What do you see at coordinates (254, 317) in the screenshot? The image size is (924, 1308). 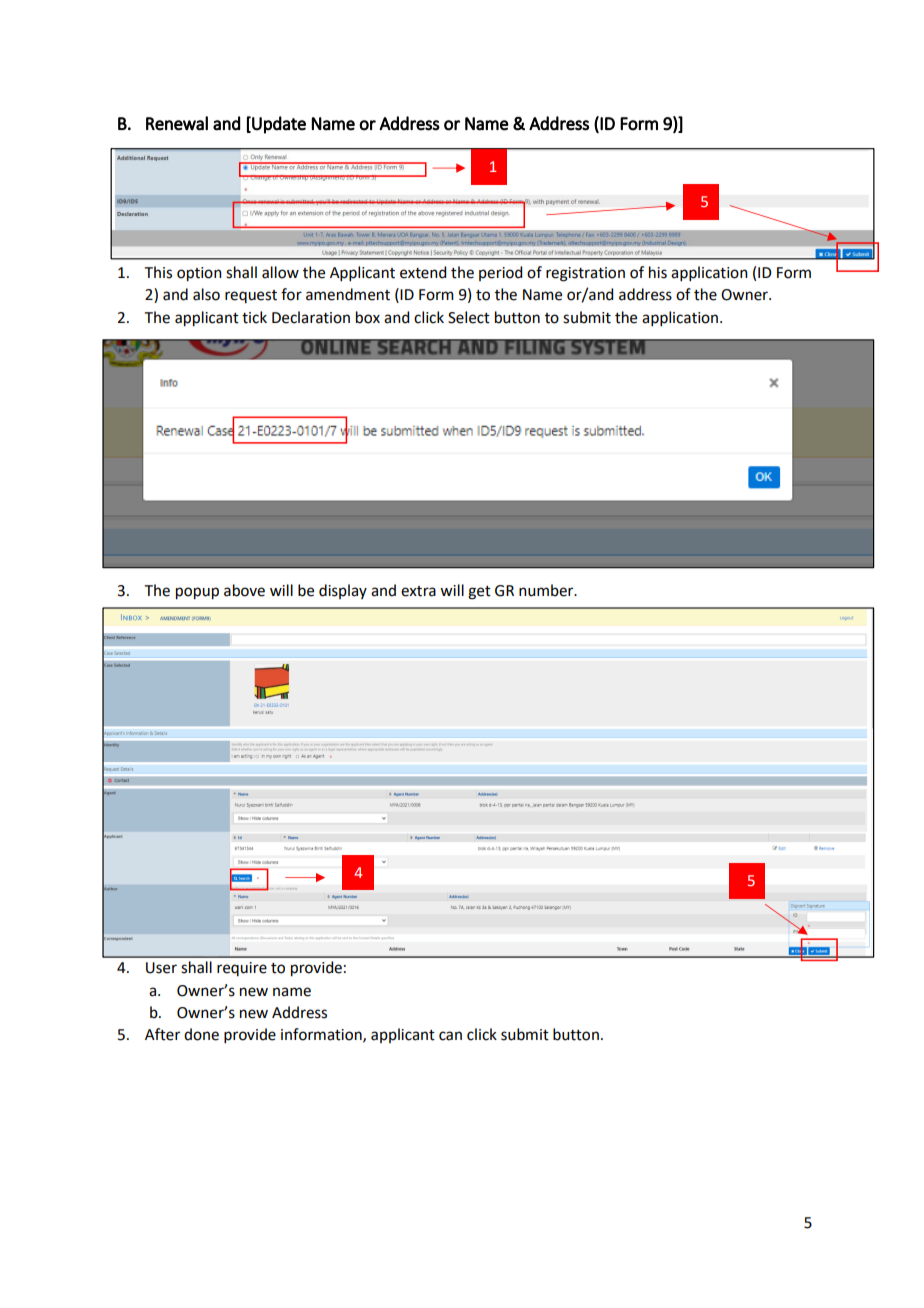 I see `tick` at bounding box center [254, 317].
